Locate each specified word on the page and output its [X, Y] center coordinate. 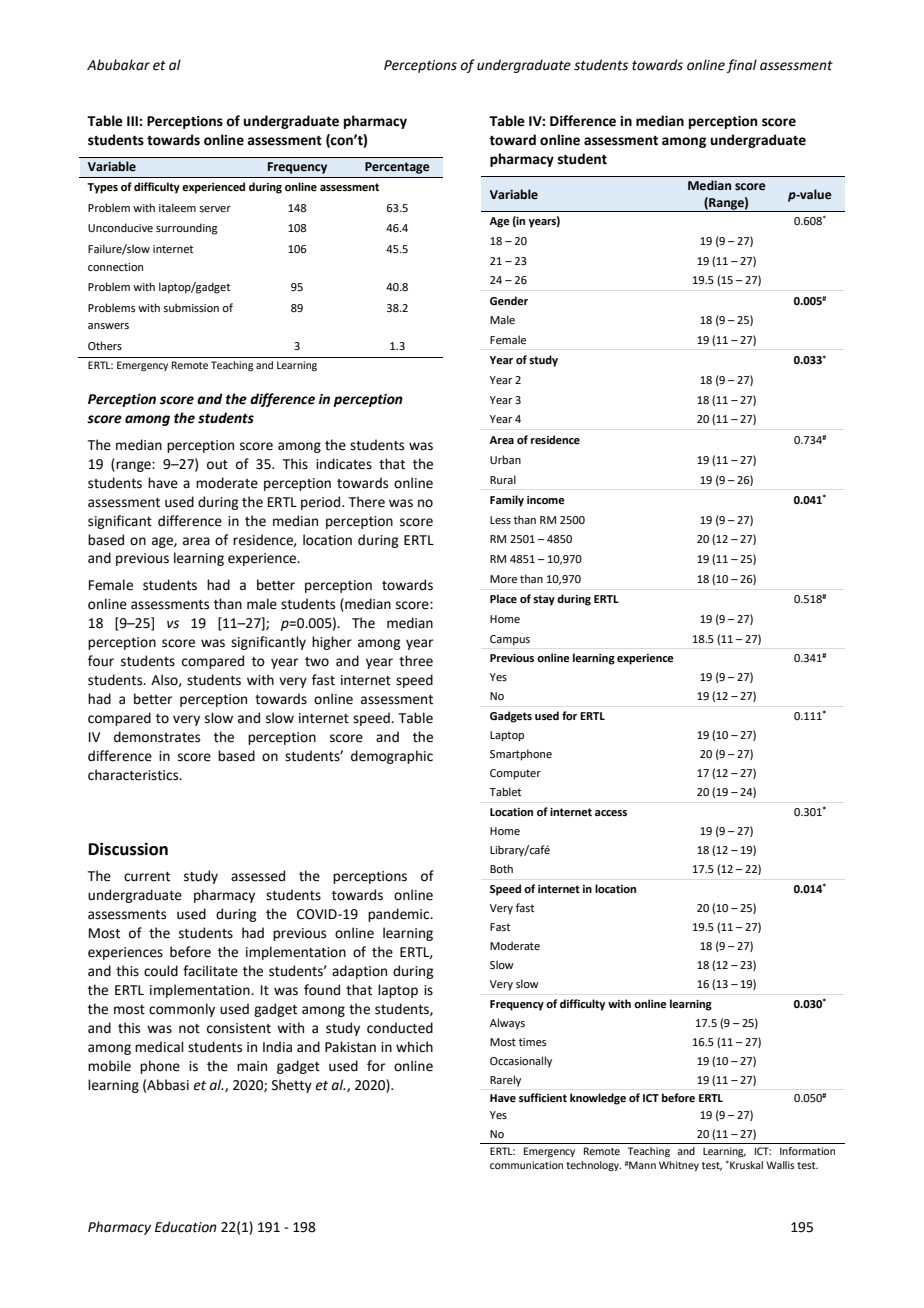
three [416, 661]
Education [186, 1227]
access [611, 813]
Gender [509, 301]
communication [526, 1165]
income [546, 500]
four [101, 661]
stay [544, 600]
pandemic [400, 915]
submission [191, 307]
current [147, 877]
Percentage [397, 168]
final [742, 66]
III [133, 121]
